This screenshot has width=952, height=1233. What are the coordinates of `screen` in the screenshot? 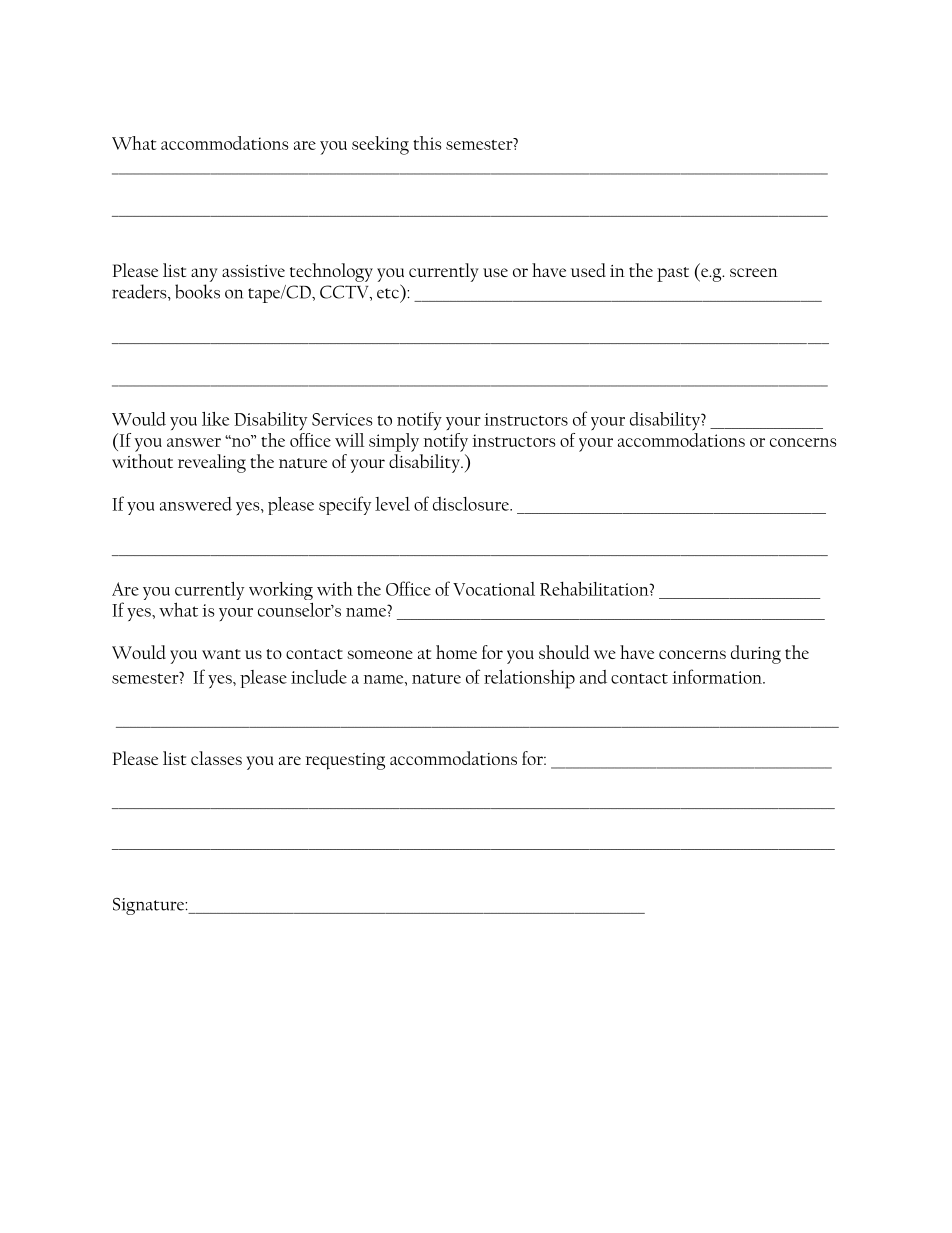 It's located at (754, 272).
